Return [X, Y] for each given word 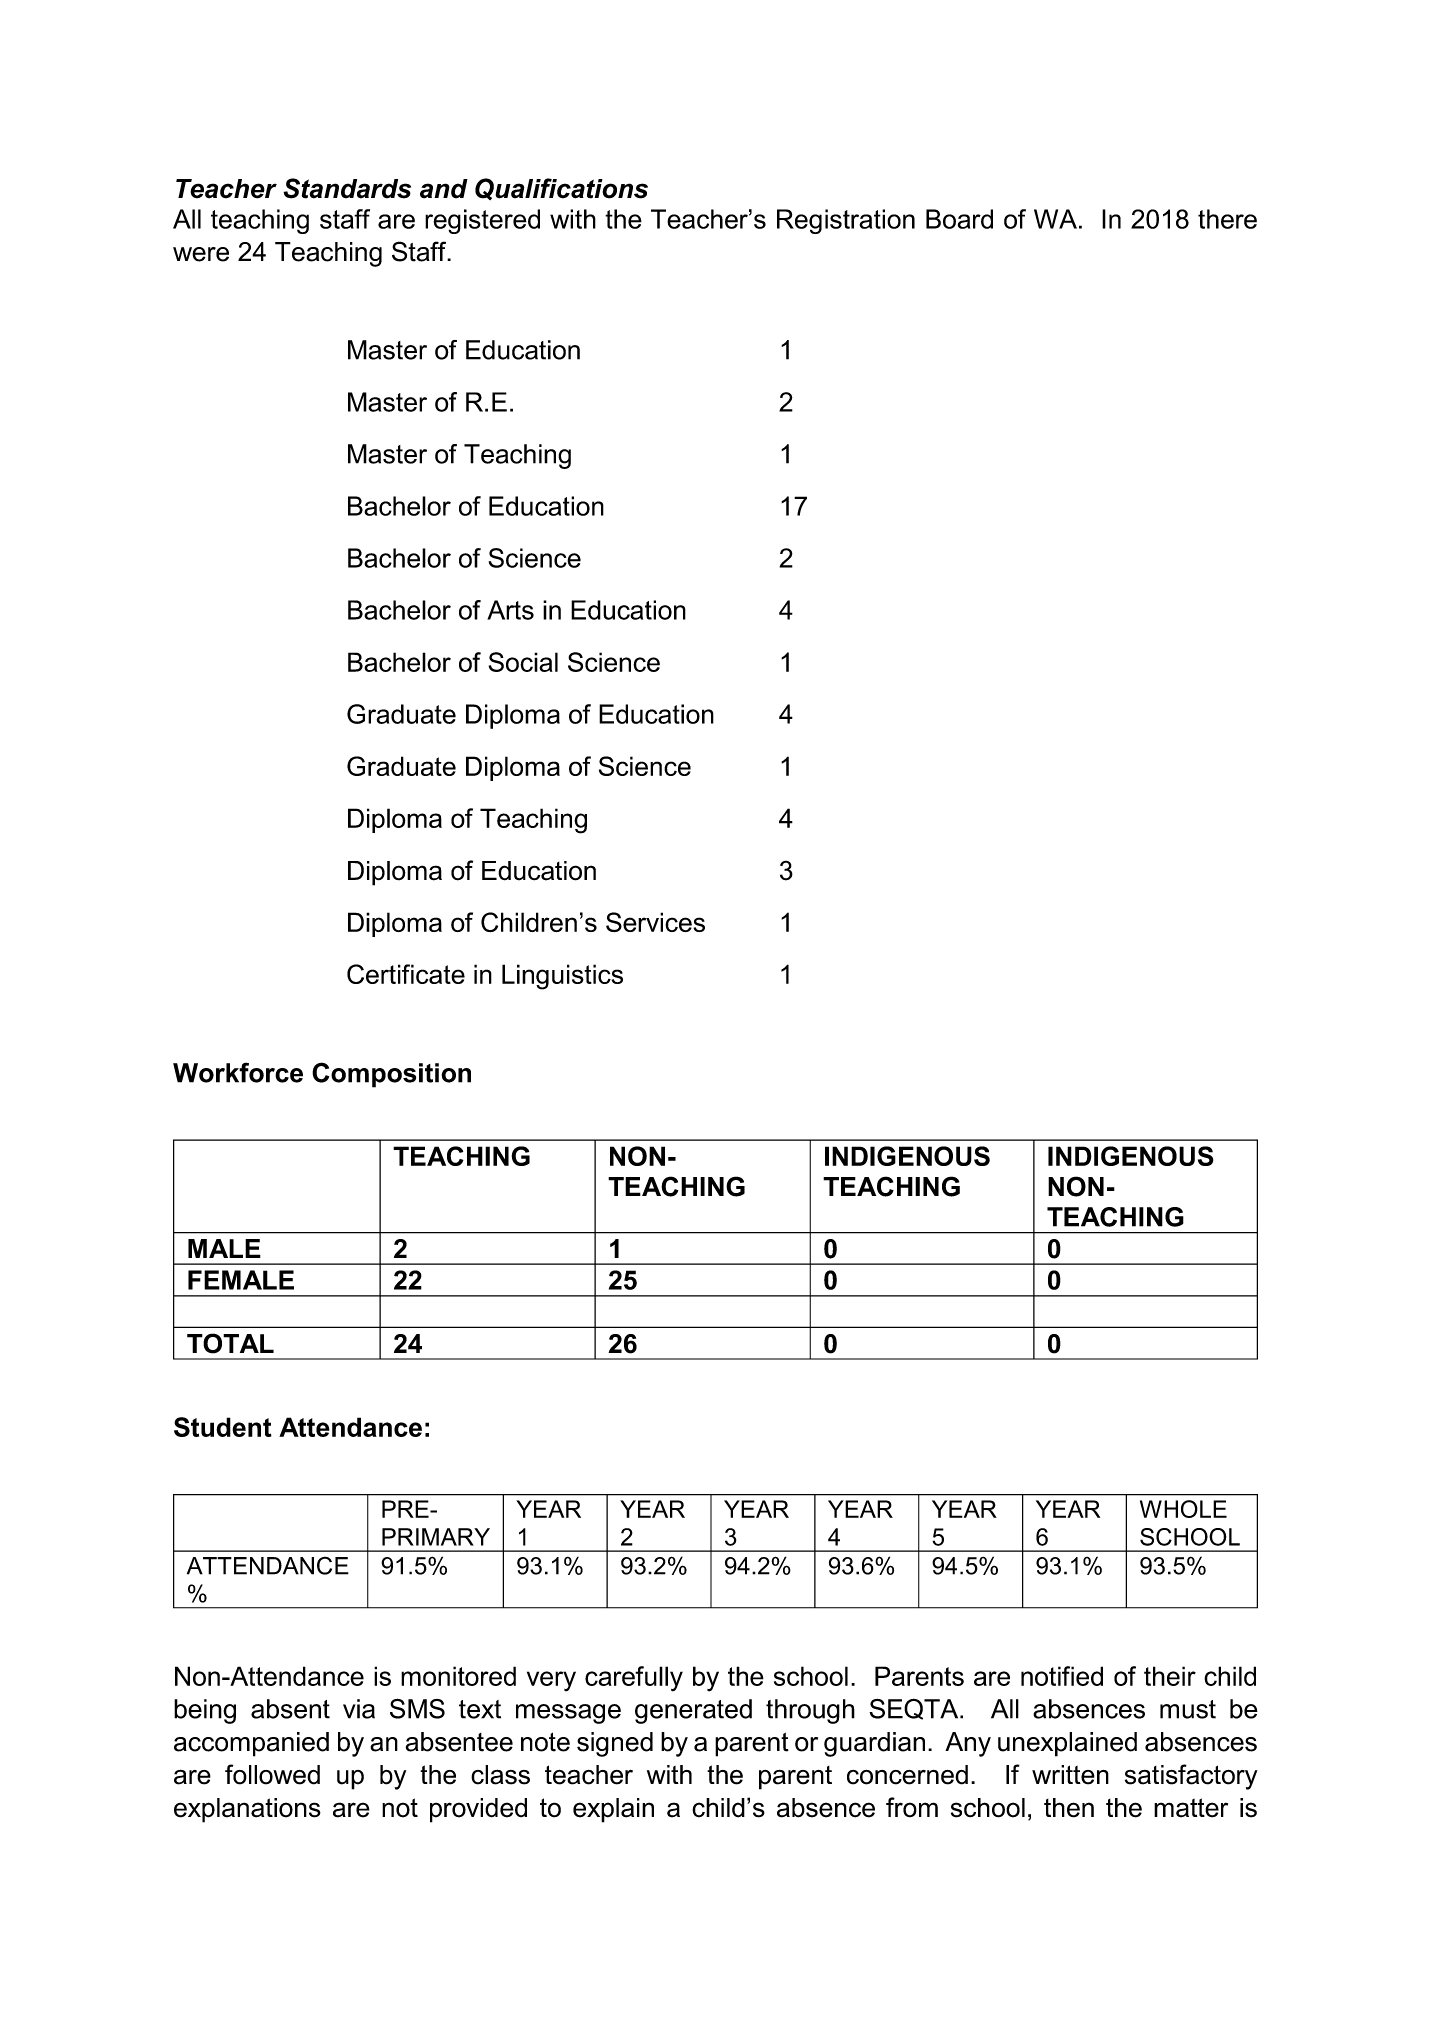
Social [523, 662]
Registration [846, 221]
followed [272, 1774]
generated [693, 1711]
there [1227, 219]
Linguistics [562, 977]
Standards [347, 188]
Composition [391, 1075]
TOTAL [230, 1343]
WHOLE [1183, 1509]
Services [655, 922]
